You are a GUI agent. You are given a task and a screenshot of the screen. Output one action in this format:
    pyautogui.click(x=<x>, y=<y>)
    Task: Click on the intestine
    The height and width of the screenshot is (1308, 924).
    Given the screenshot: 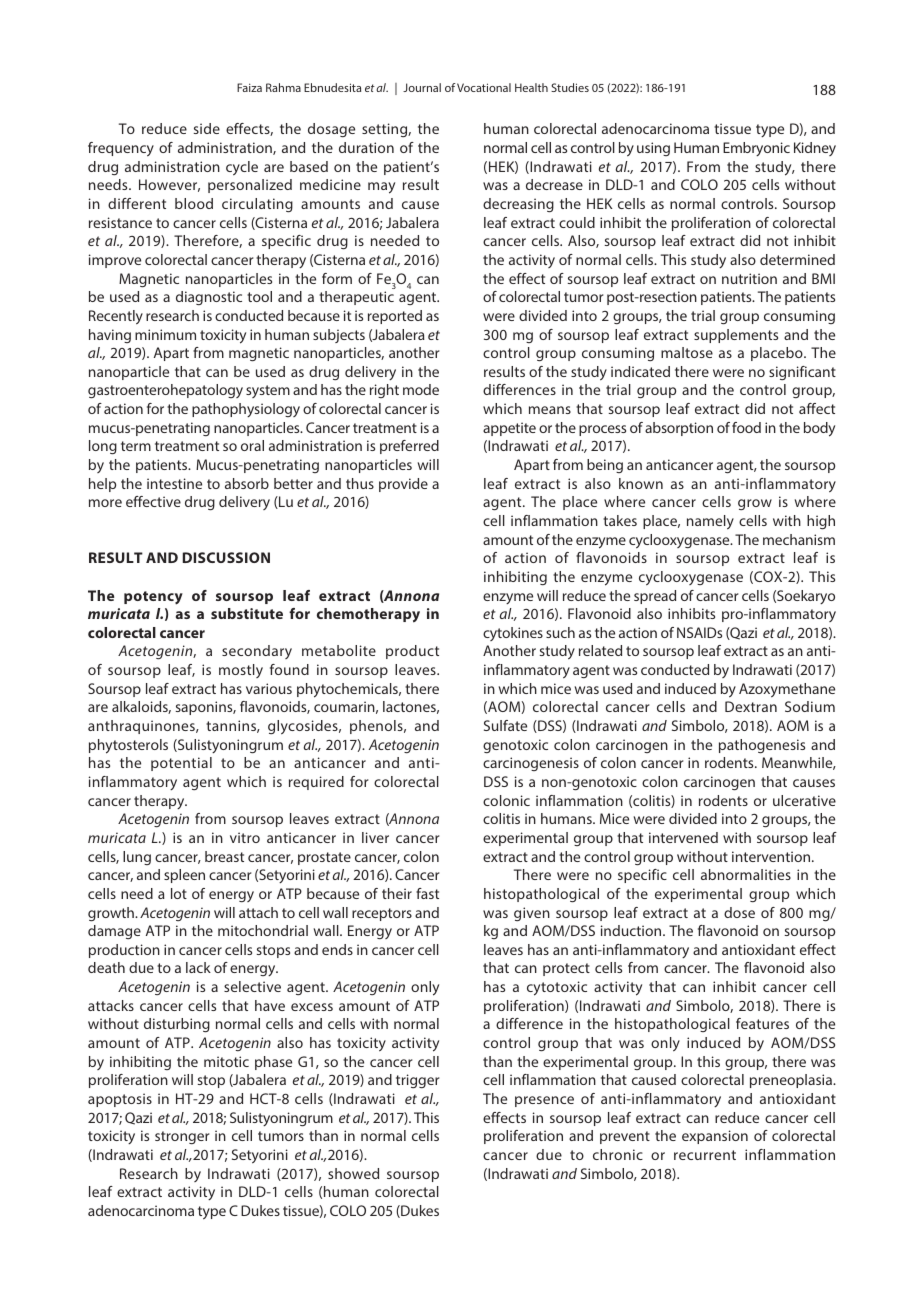 What is the action you would take?
    pyautogui.click(x=174, y=483)
